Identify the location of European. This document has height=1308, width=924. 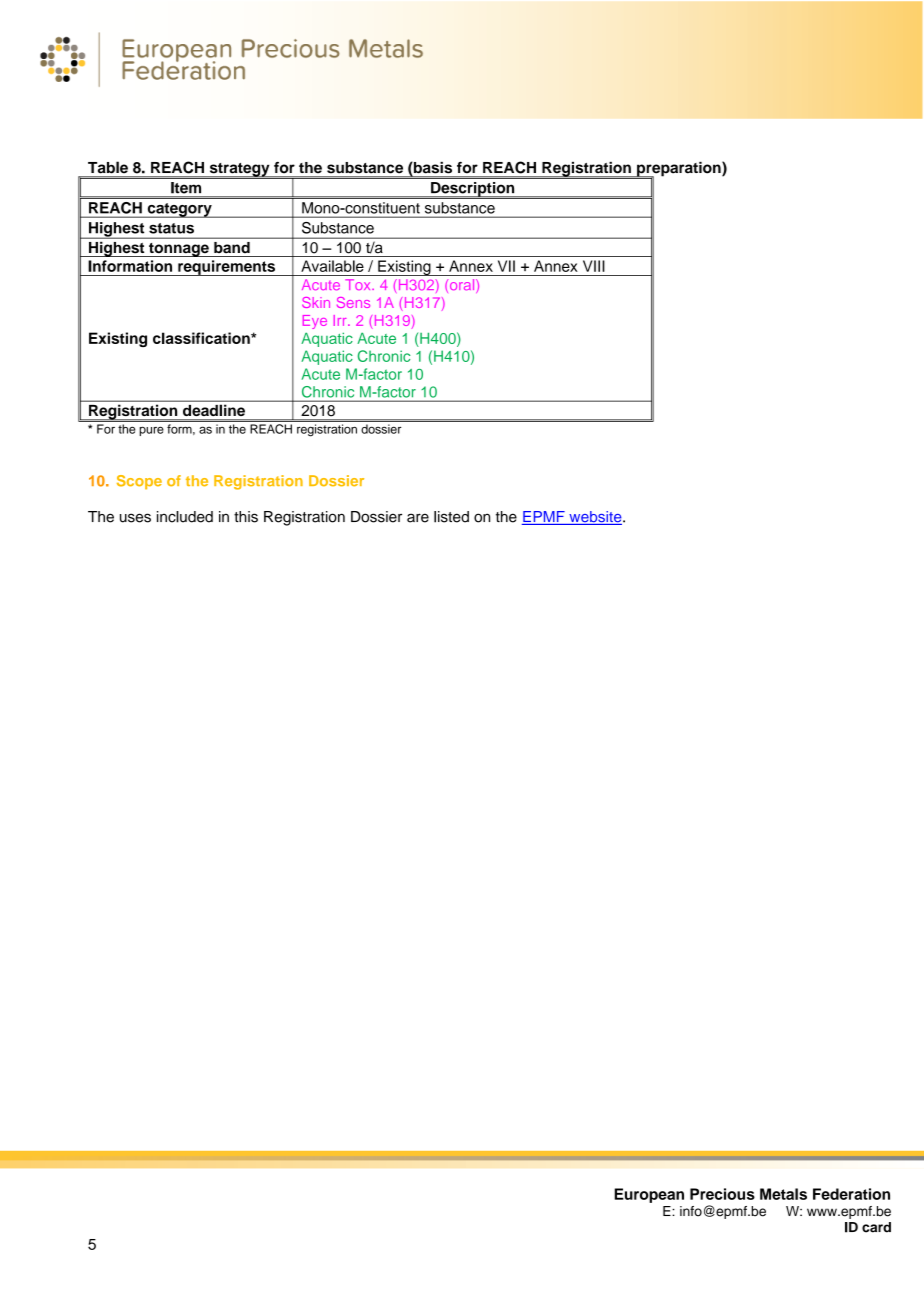
(649, 1195).
